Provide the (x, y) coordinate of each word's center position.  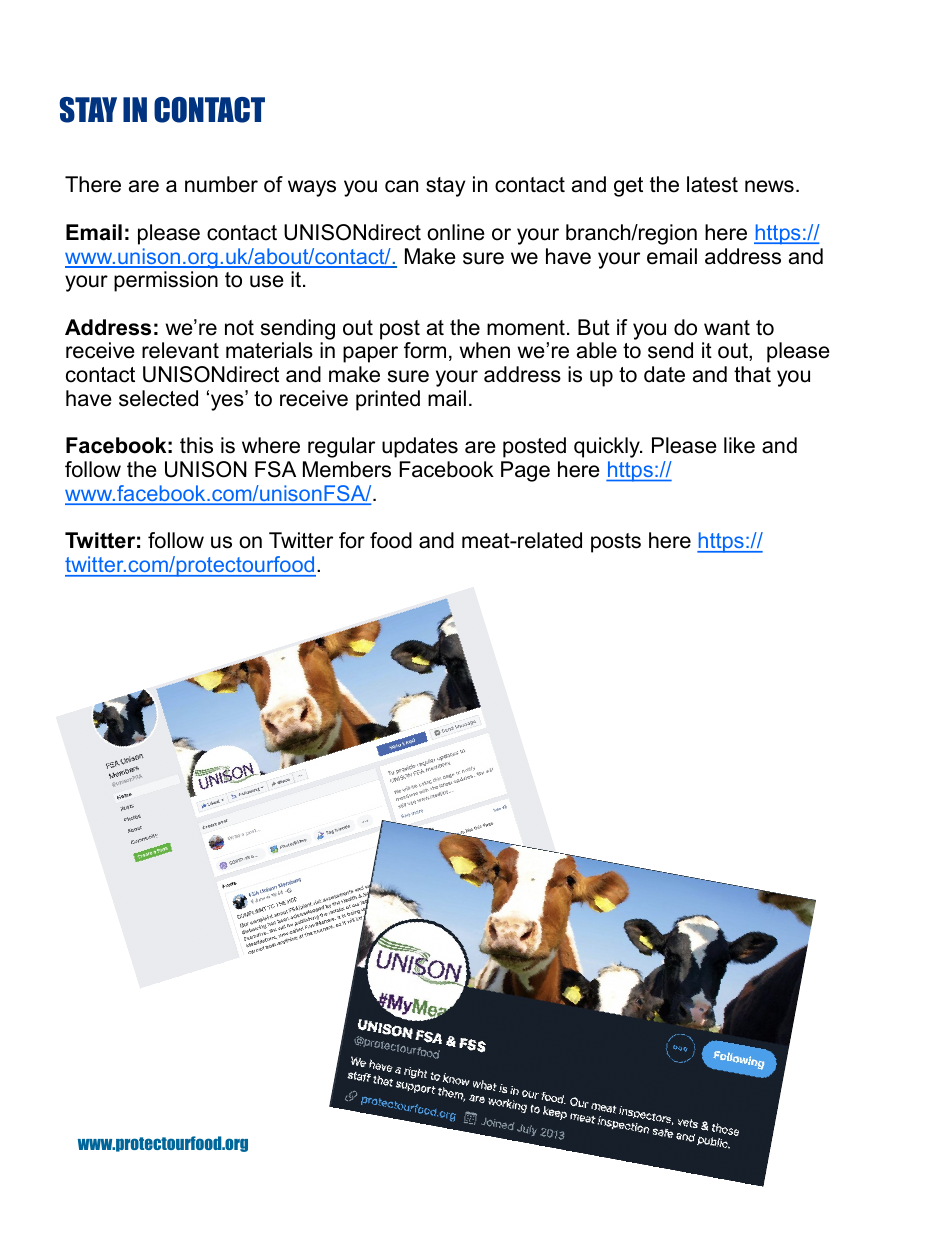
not (239, 328)
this (196, 445)
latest (712, 184)
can (401, 186)
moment (526, 328)
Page (525, 471)
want (727, 328)
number (221, 184)
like (739, 445)
